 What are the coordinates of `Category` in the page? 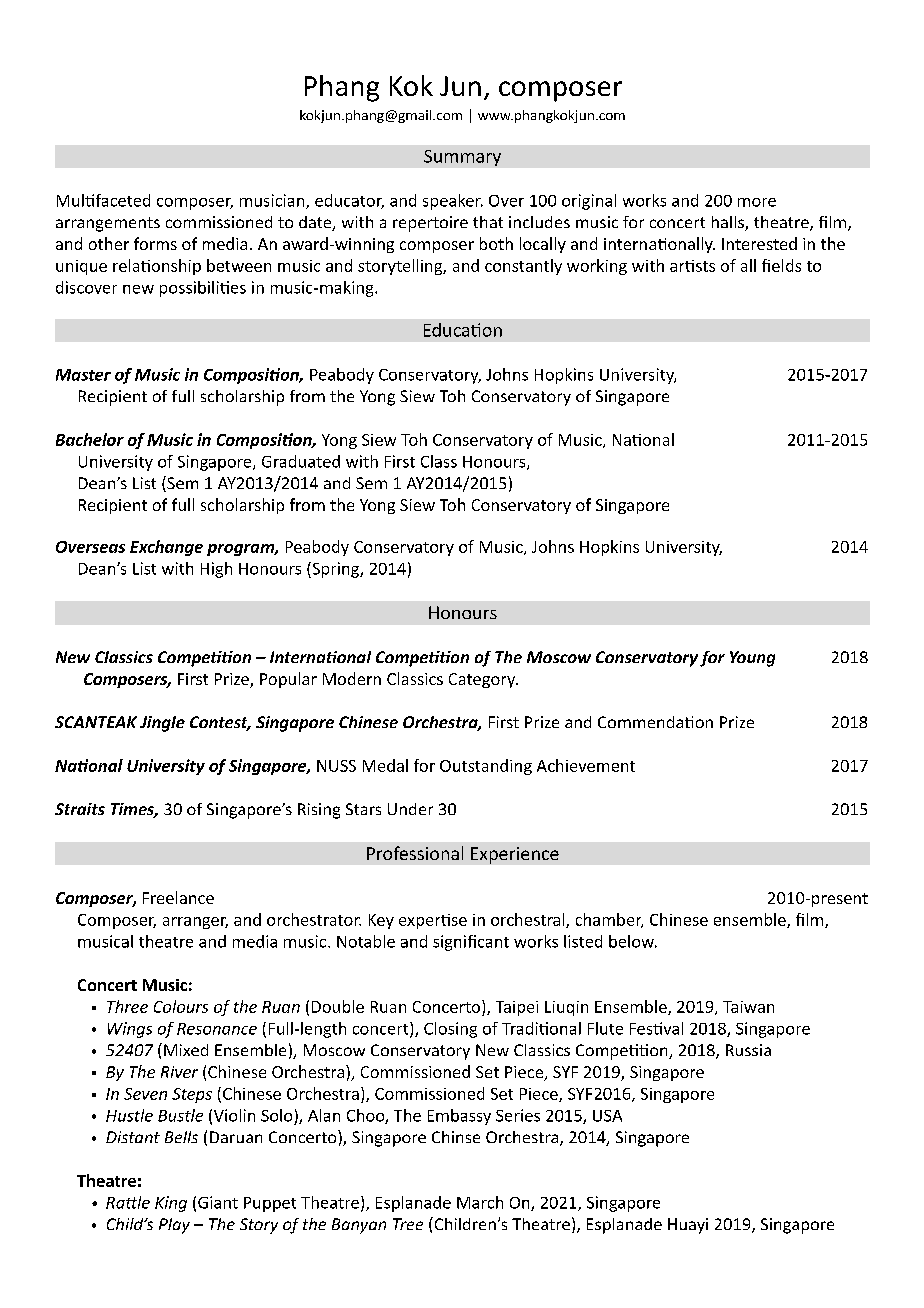 It's located at (483, 680).
